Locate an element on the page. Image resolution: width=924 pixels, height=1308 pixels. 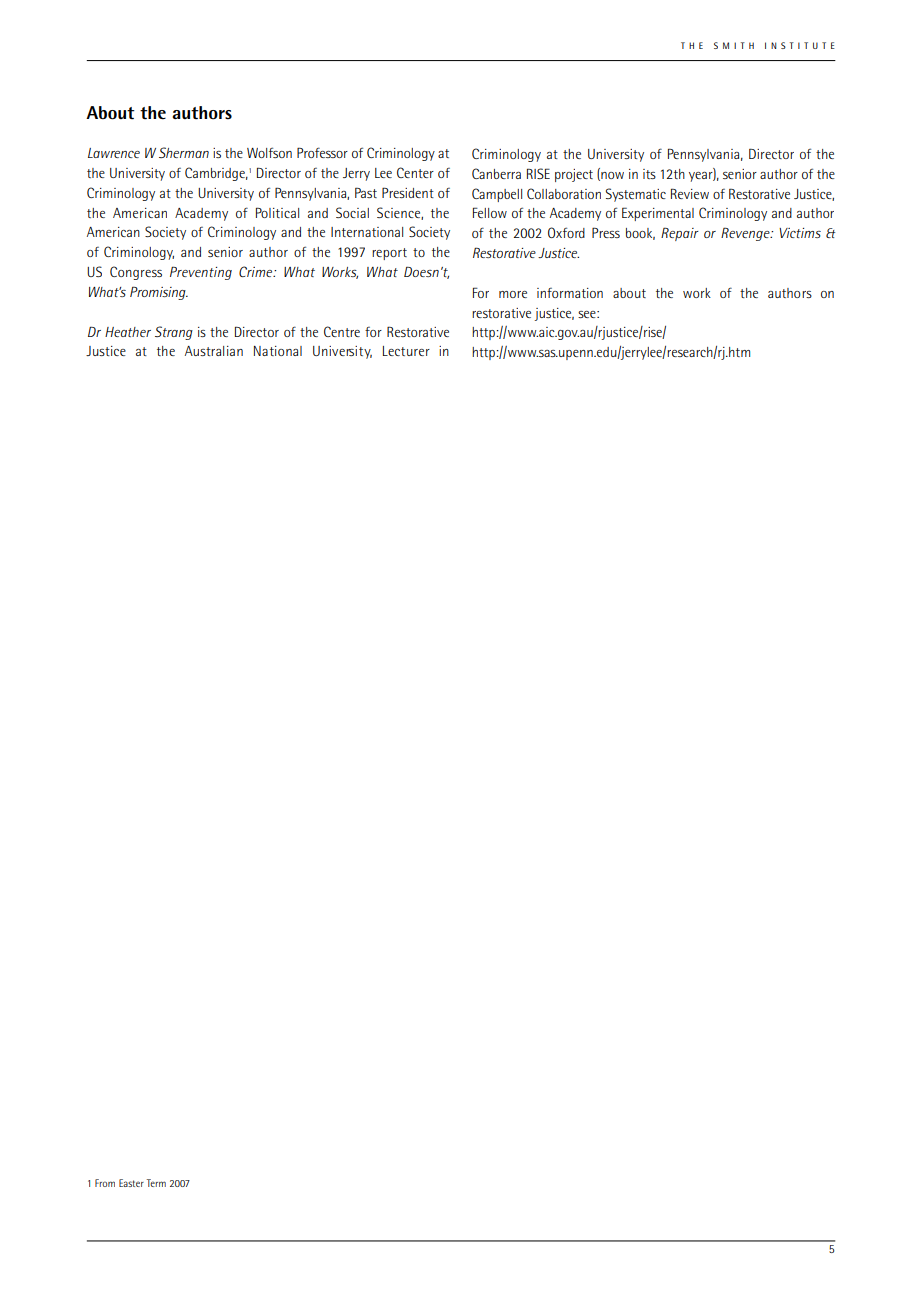
Term is located at coordinates (156, 1183).
